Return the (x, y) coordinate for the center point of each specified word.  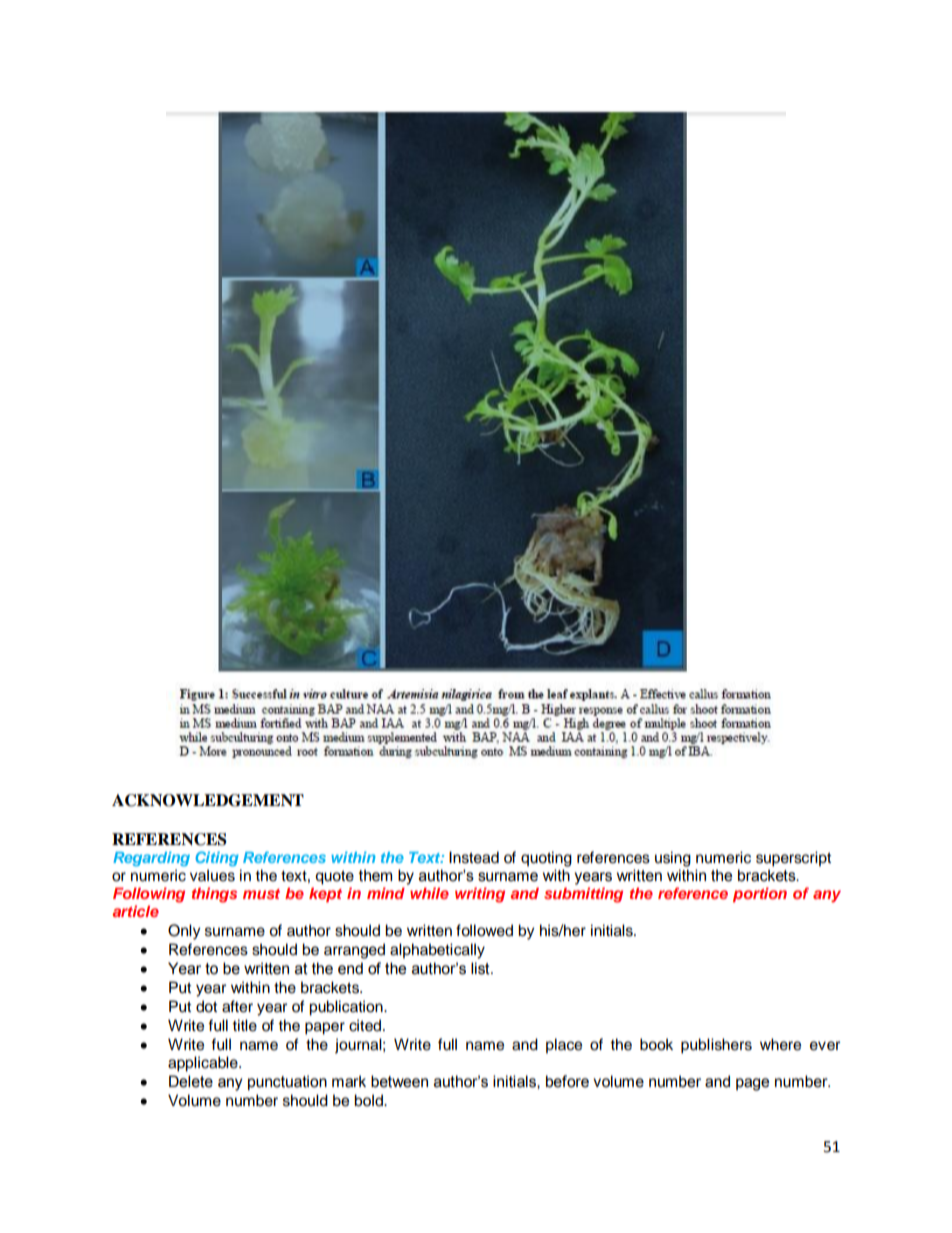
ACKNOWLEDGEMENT (208, 800)
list (481, 968)
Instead (474, 857)
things (214, 895)
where (780, 1044)
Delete (191, 1081)
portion (760, 894)
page (752, 1084)
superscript (793, 859)
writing (480, 895)
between (399, 1081)
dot (206, 1006)
